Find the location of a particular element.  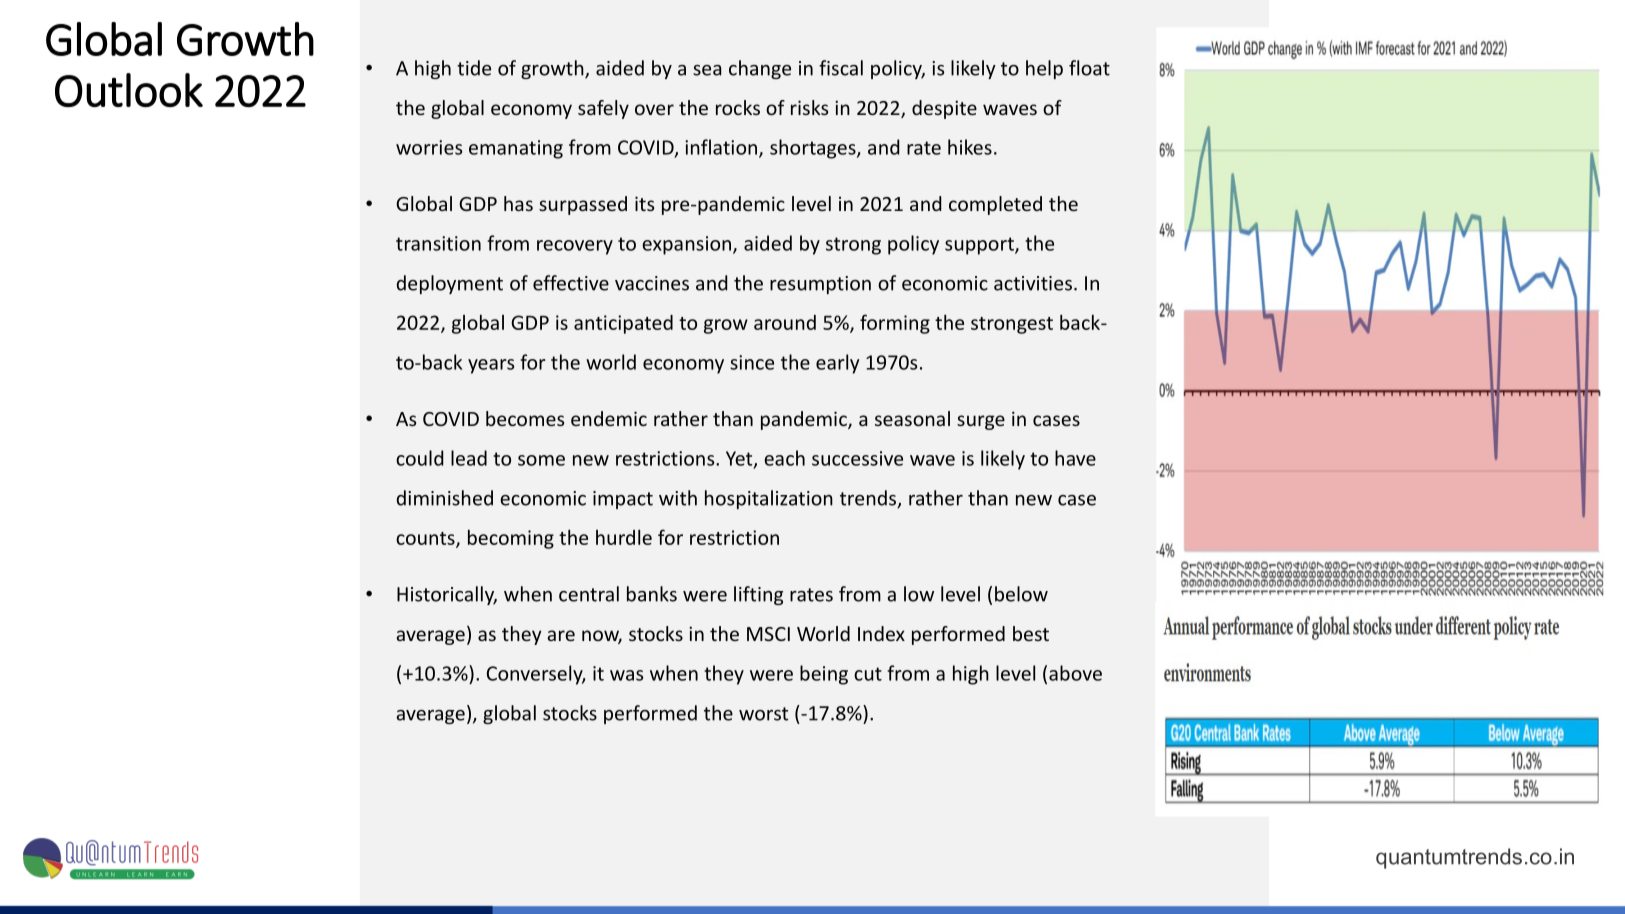

Outlook is located at coordinates (129, 90).
